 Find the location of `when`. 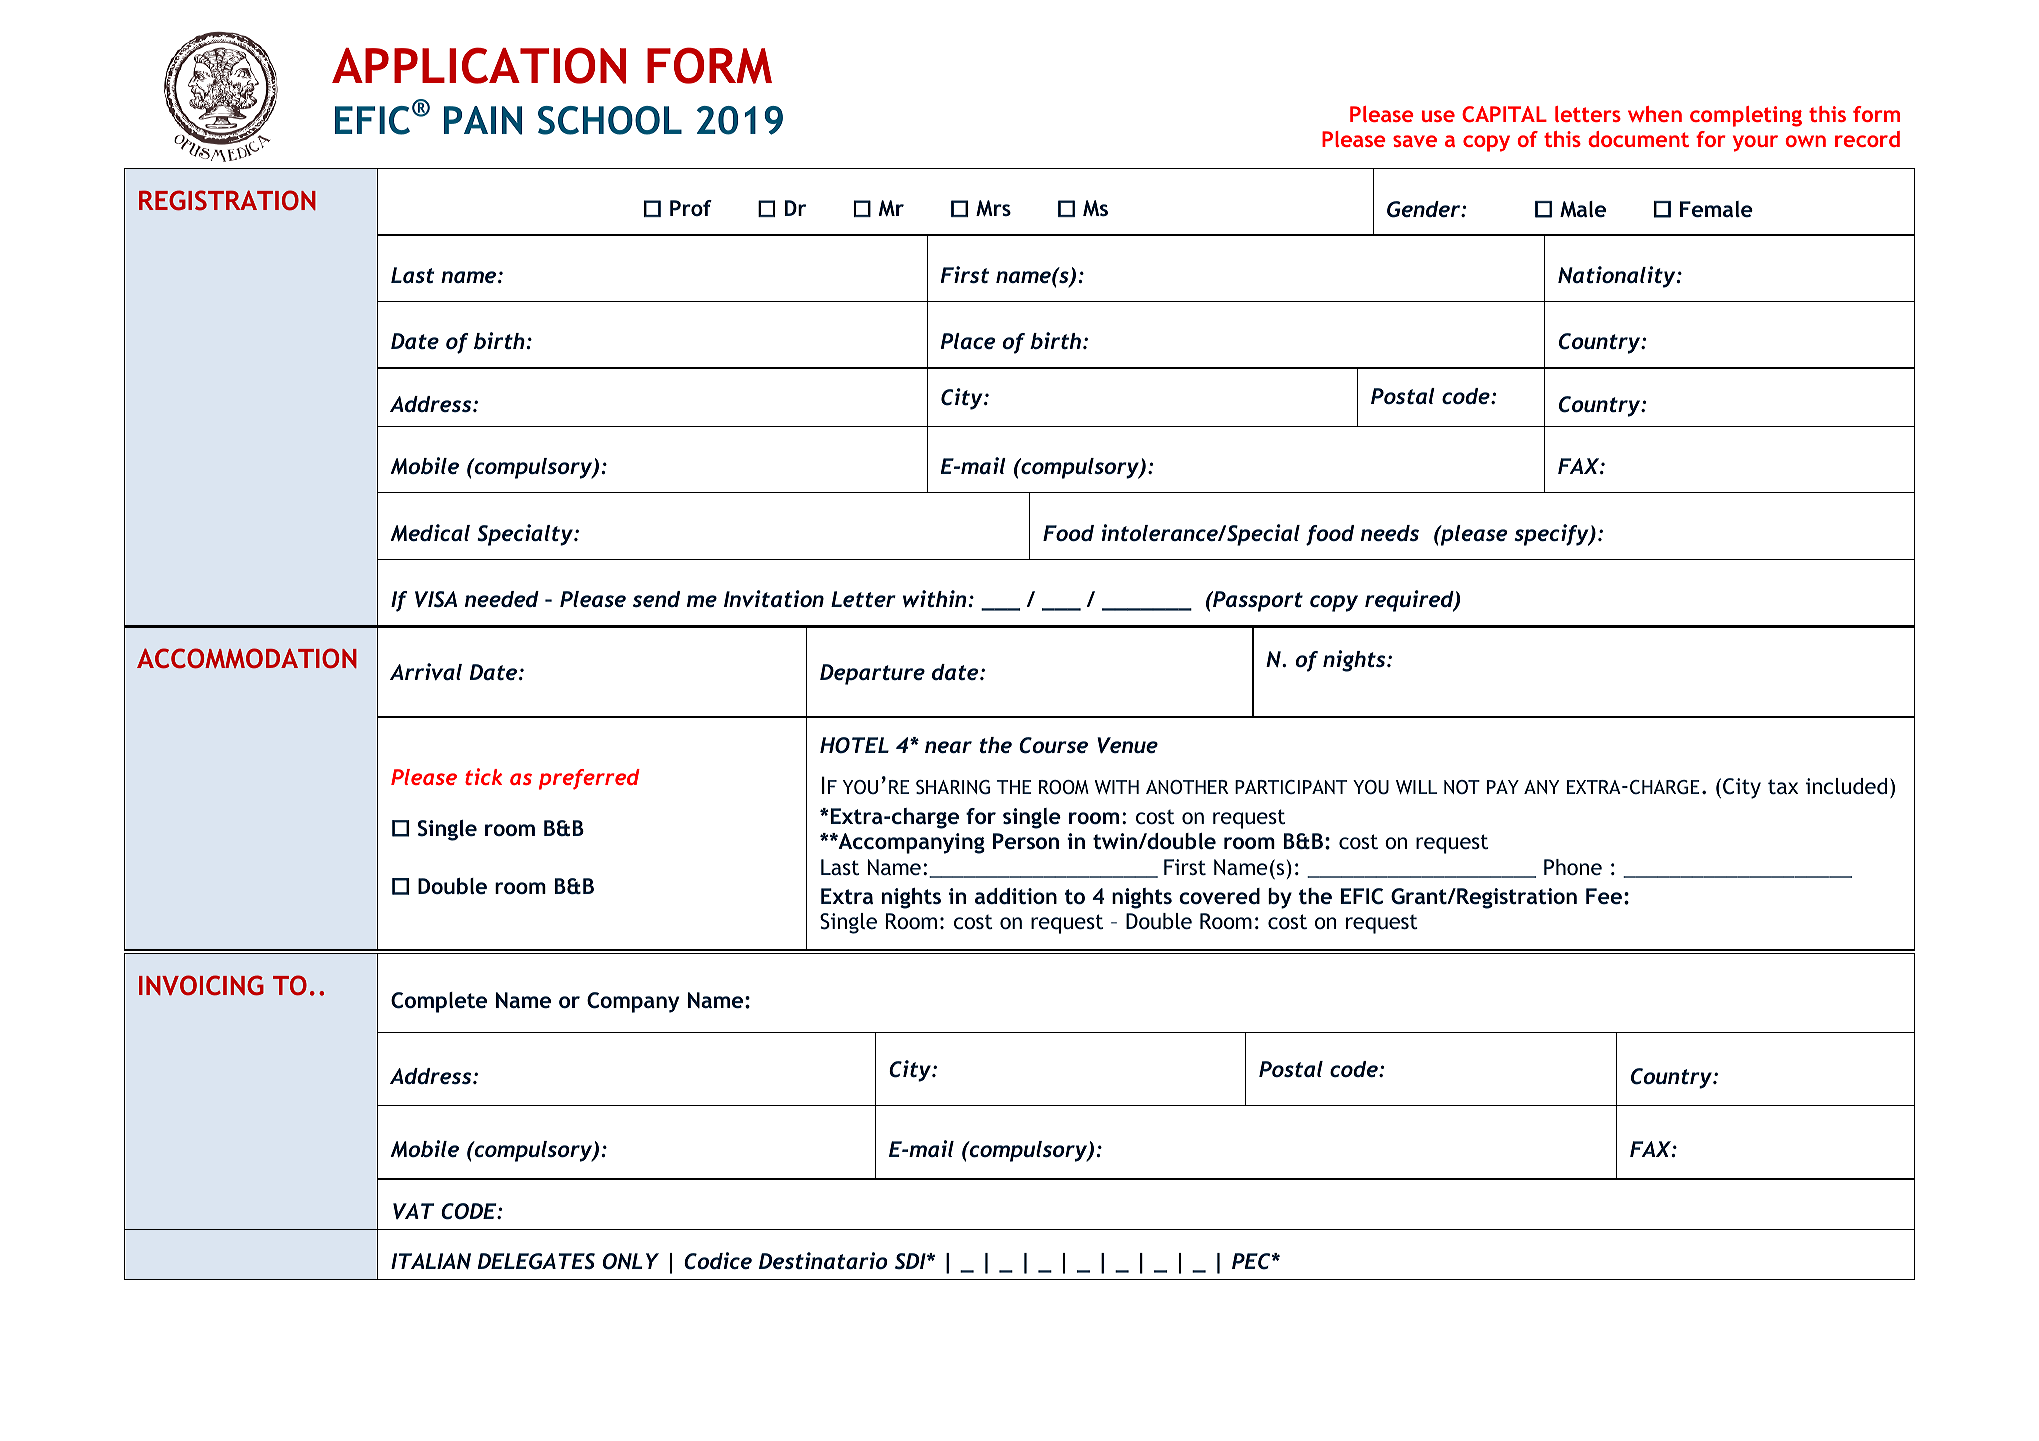

when is located at coordinates (1655, 114).
